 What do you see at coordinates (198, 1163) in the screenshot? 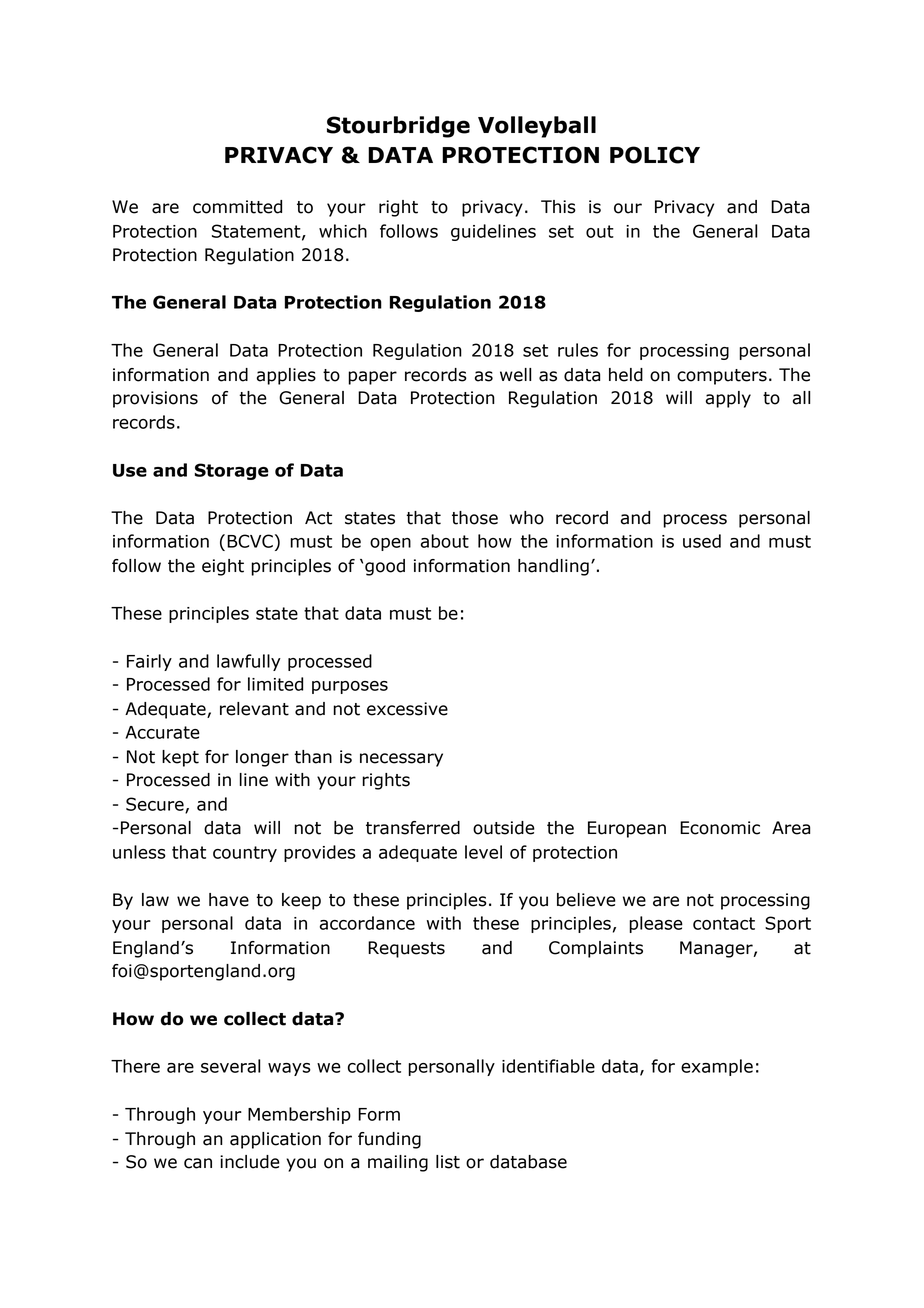
I see `can` at bounding box center [198, 1163].
